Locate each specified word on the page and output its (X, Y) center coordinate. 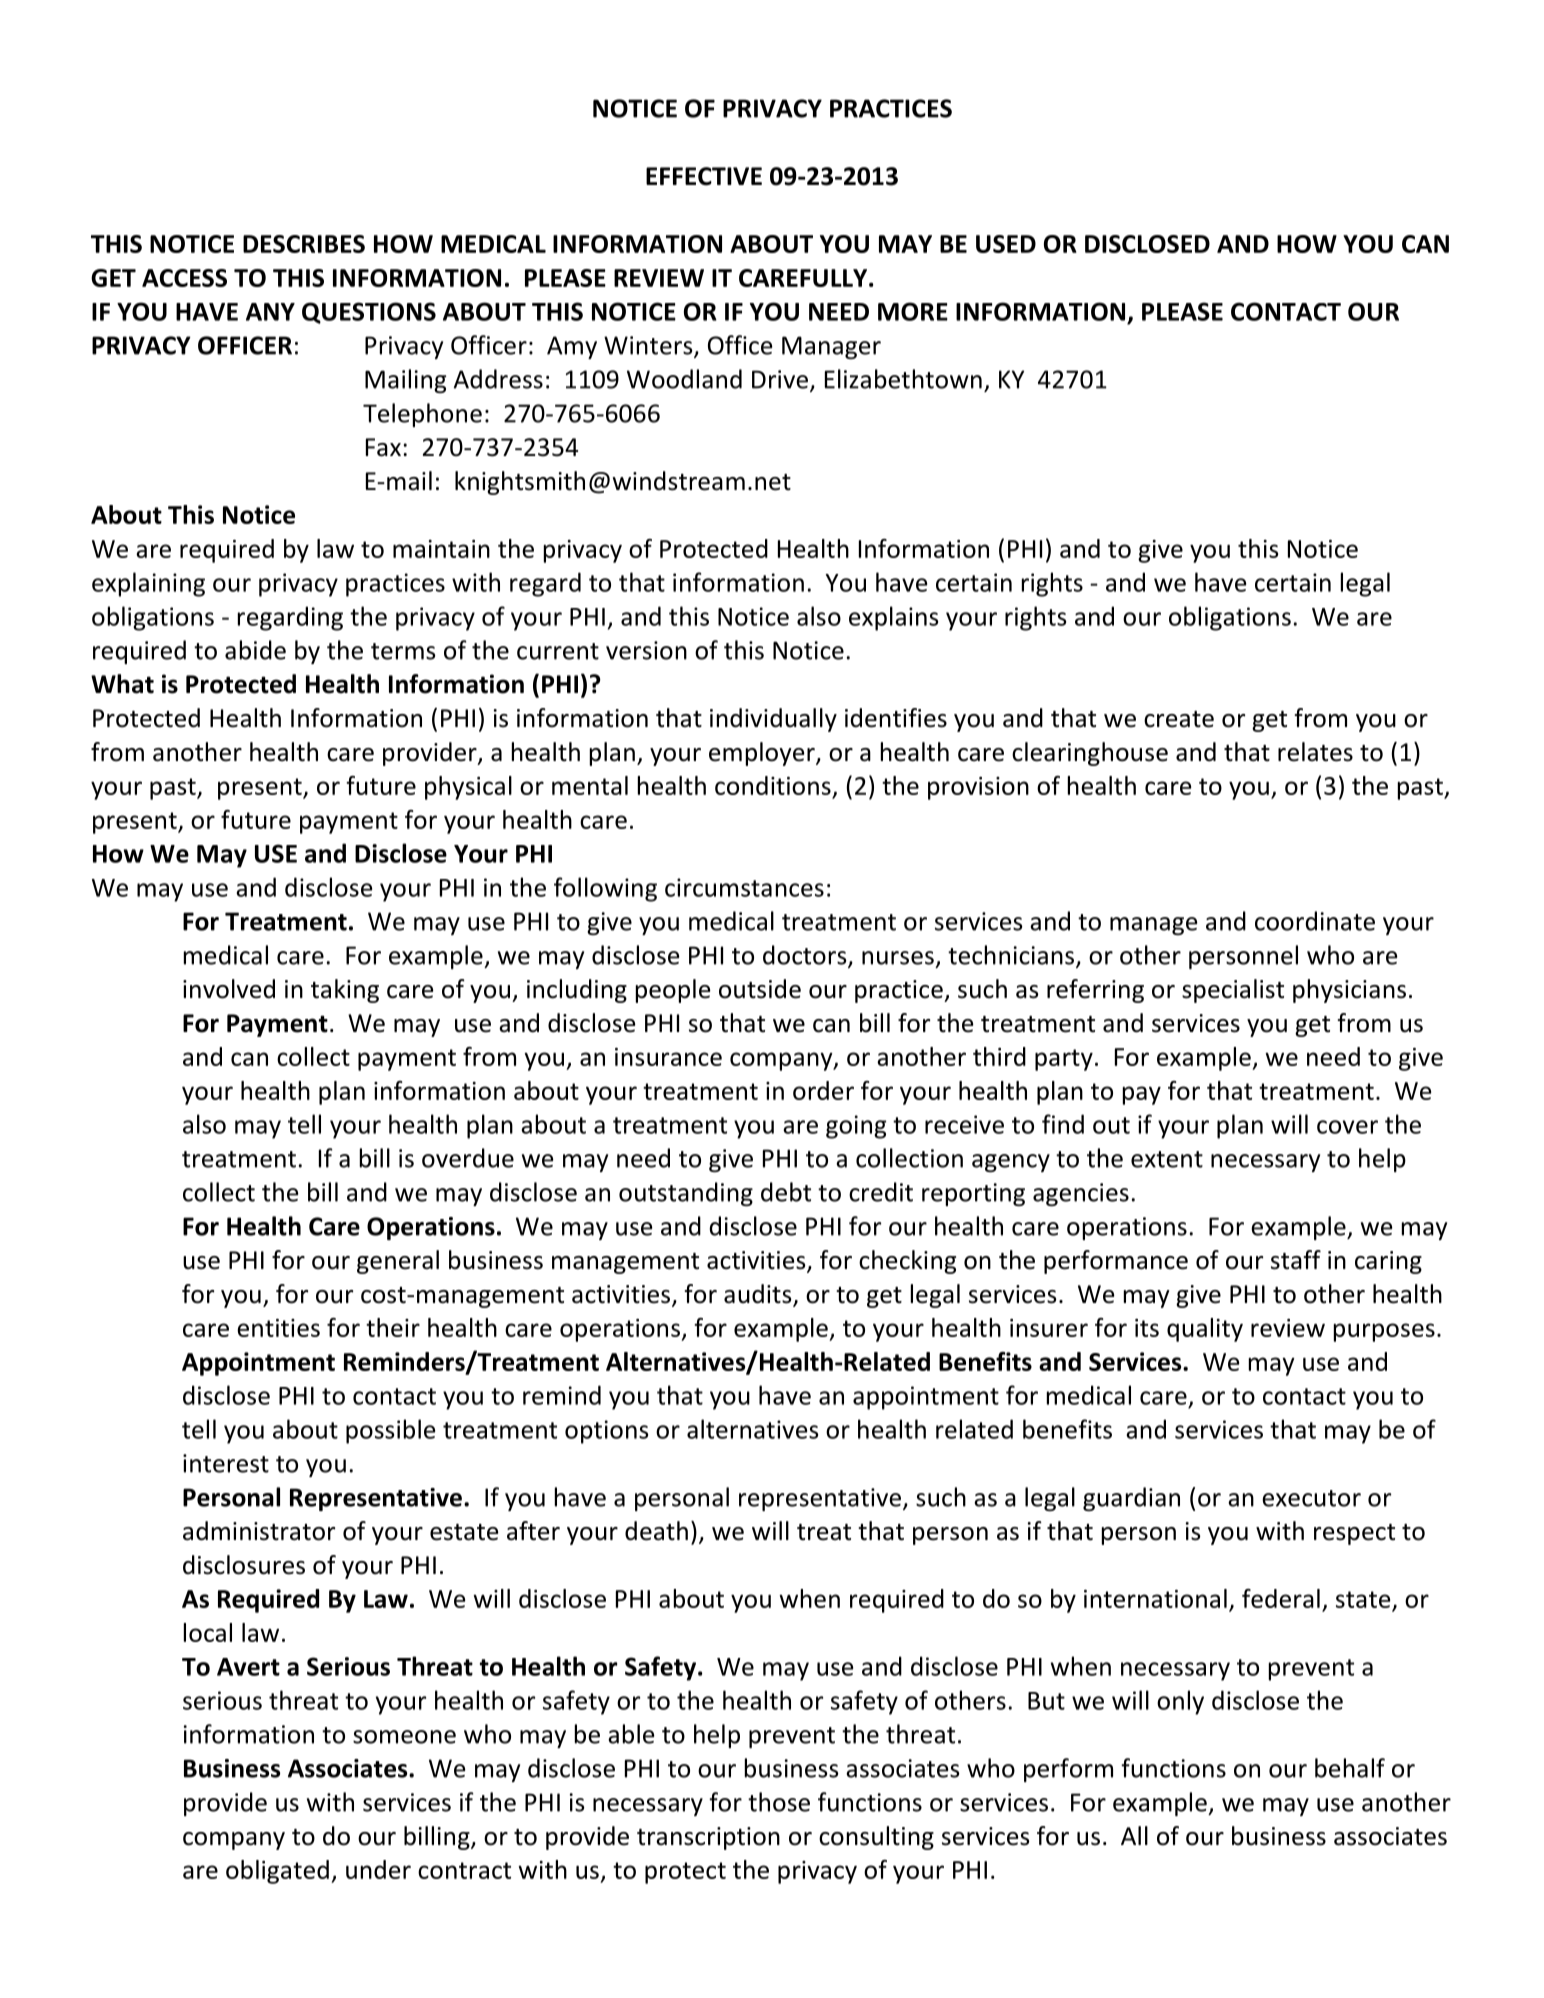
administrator (259, 1531)
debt (786, 1192)
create (1179, 719)
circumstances (744, 887)
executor (1311, 1498)
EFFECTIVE (704, 176)
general (398, 1262)
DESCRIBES (304, 244)
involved (229, 989)
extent (1167, 1159)
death (656, 1531)
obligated (277, 1872)
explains (893, 618)
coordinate (1315, 921)
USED (1006, 244)
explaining (148, 584)
